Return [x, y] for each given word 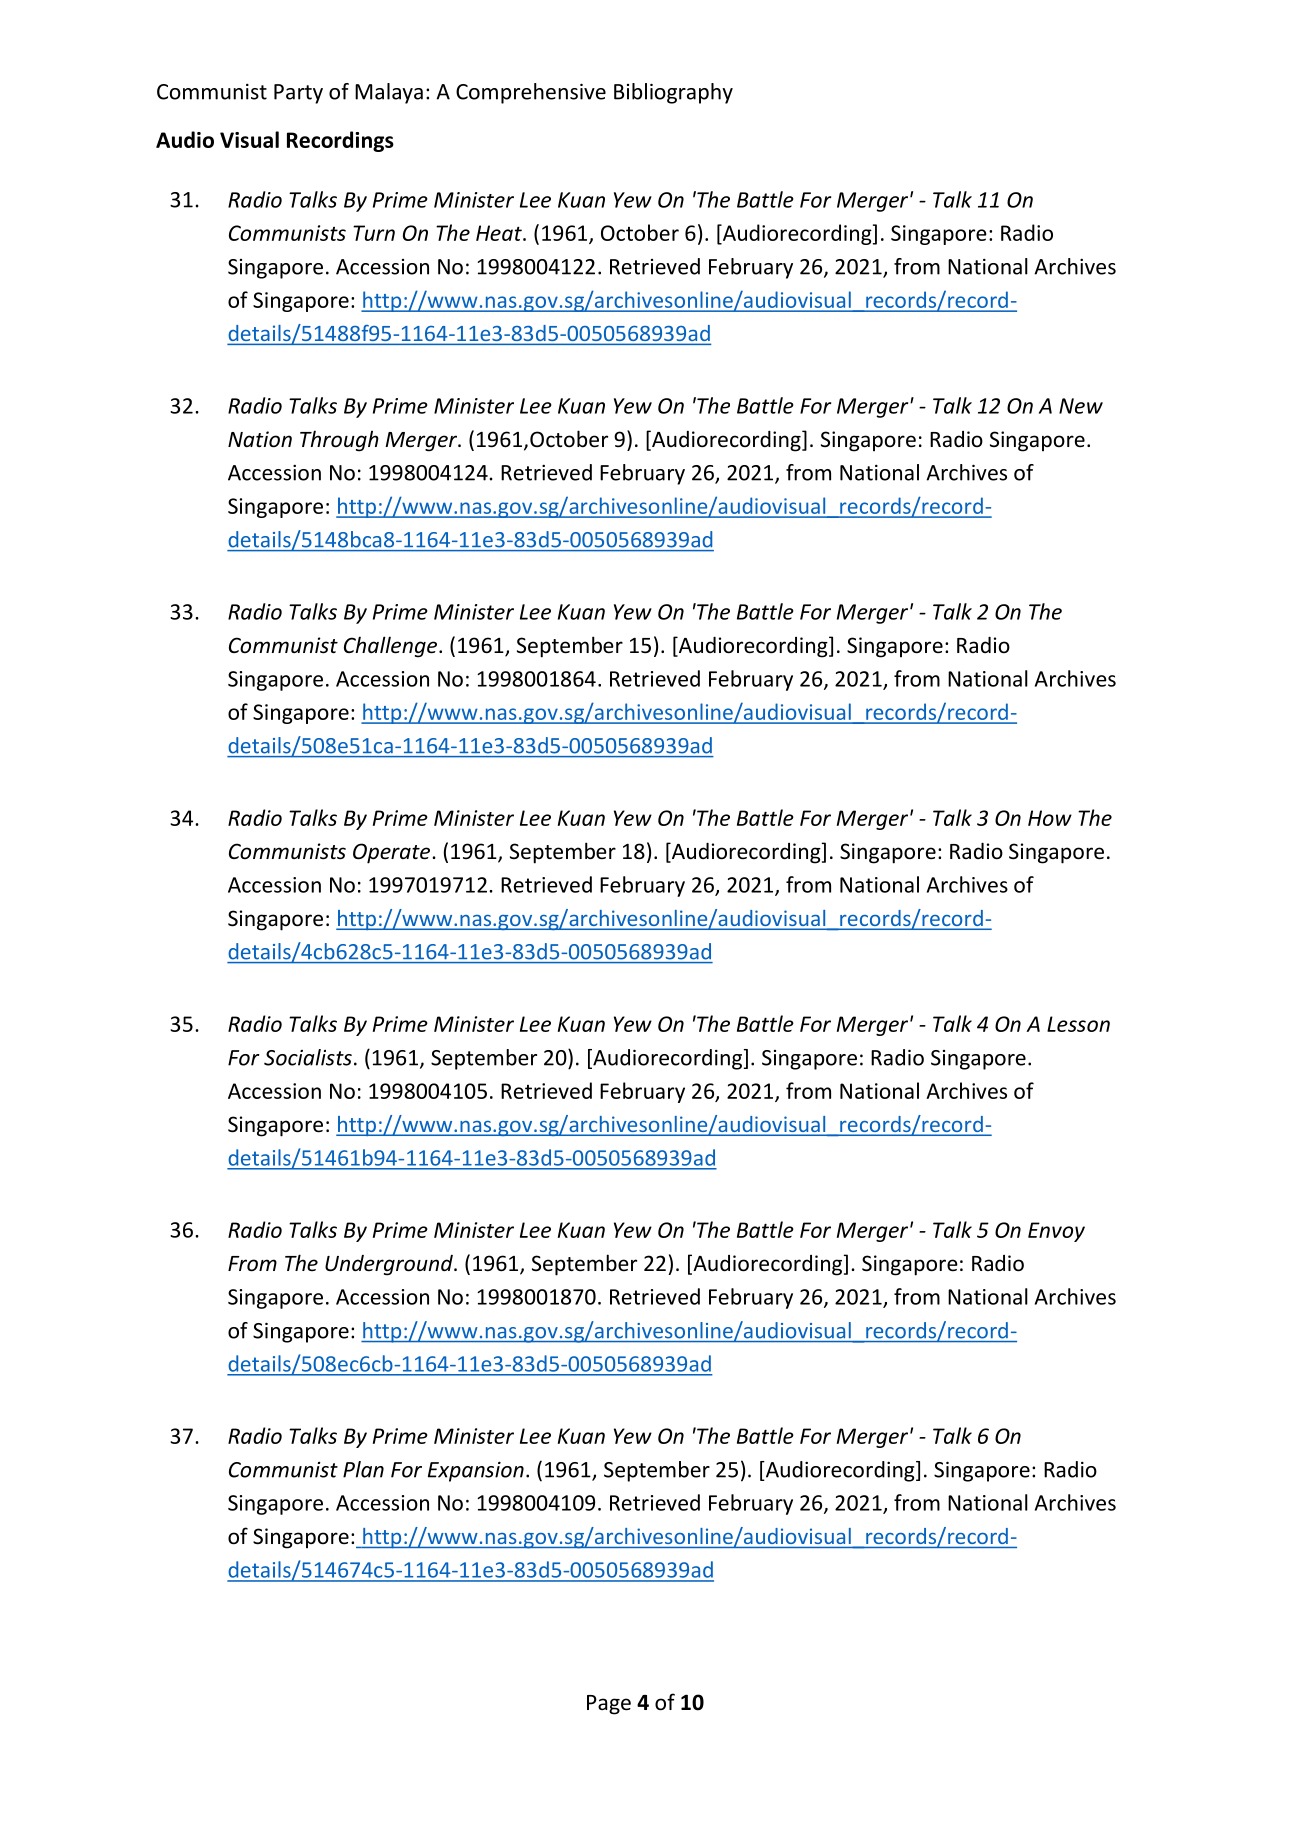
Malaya [389, 93]
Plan [363, 1469]
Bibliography [673, 93]
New [1081, 406]
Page [609, 1705]
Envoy [1056, 1232]
